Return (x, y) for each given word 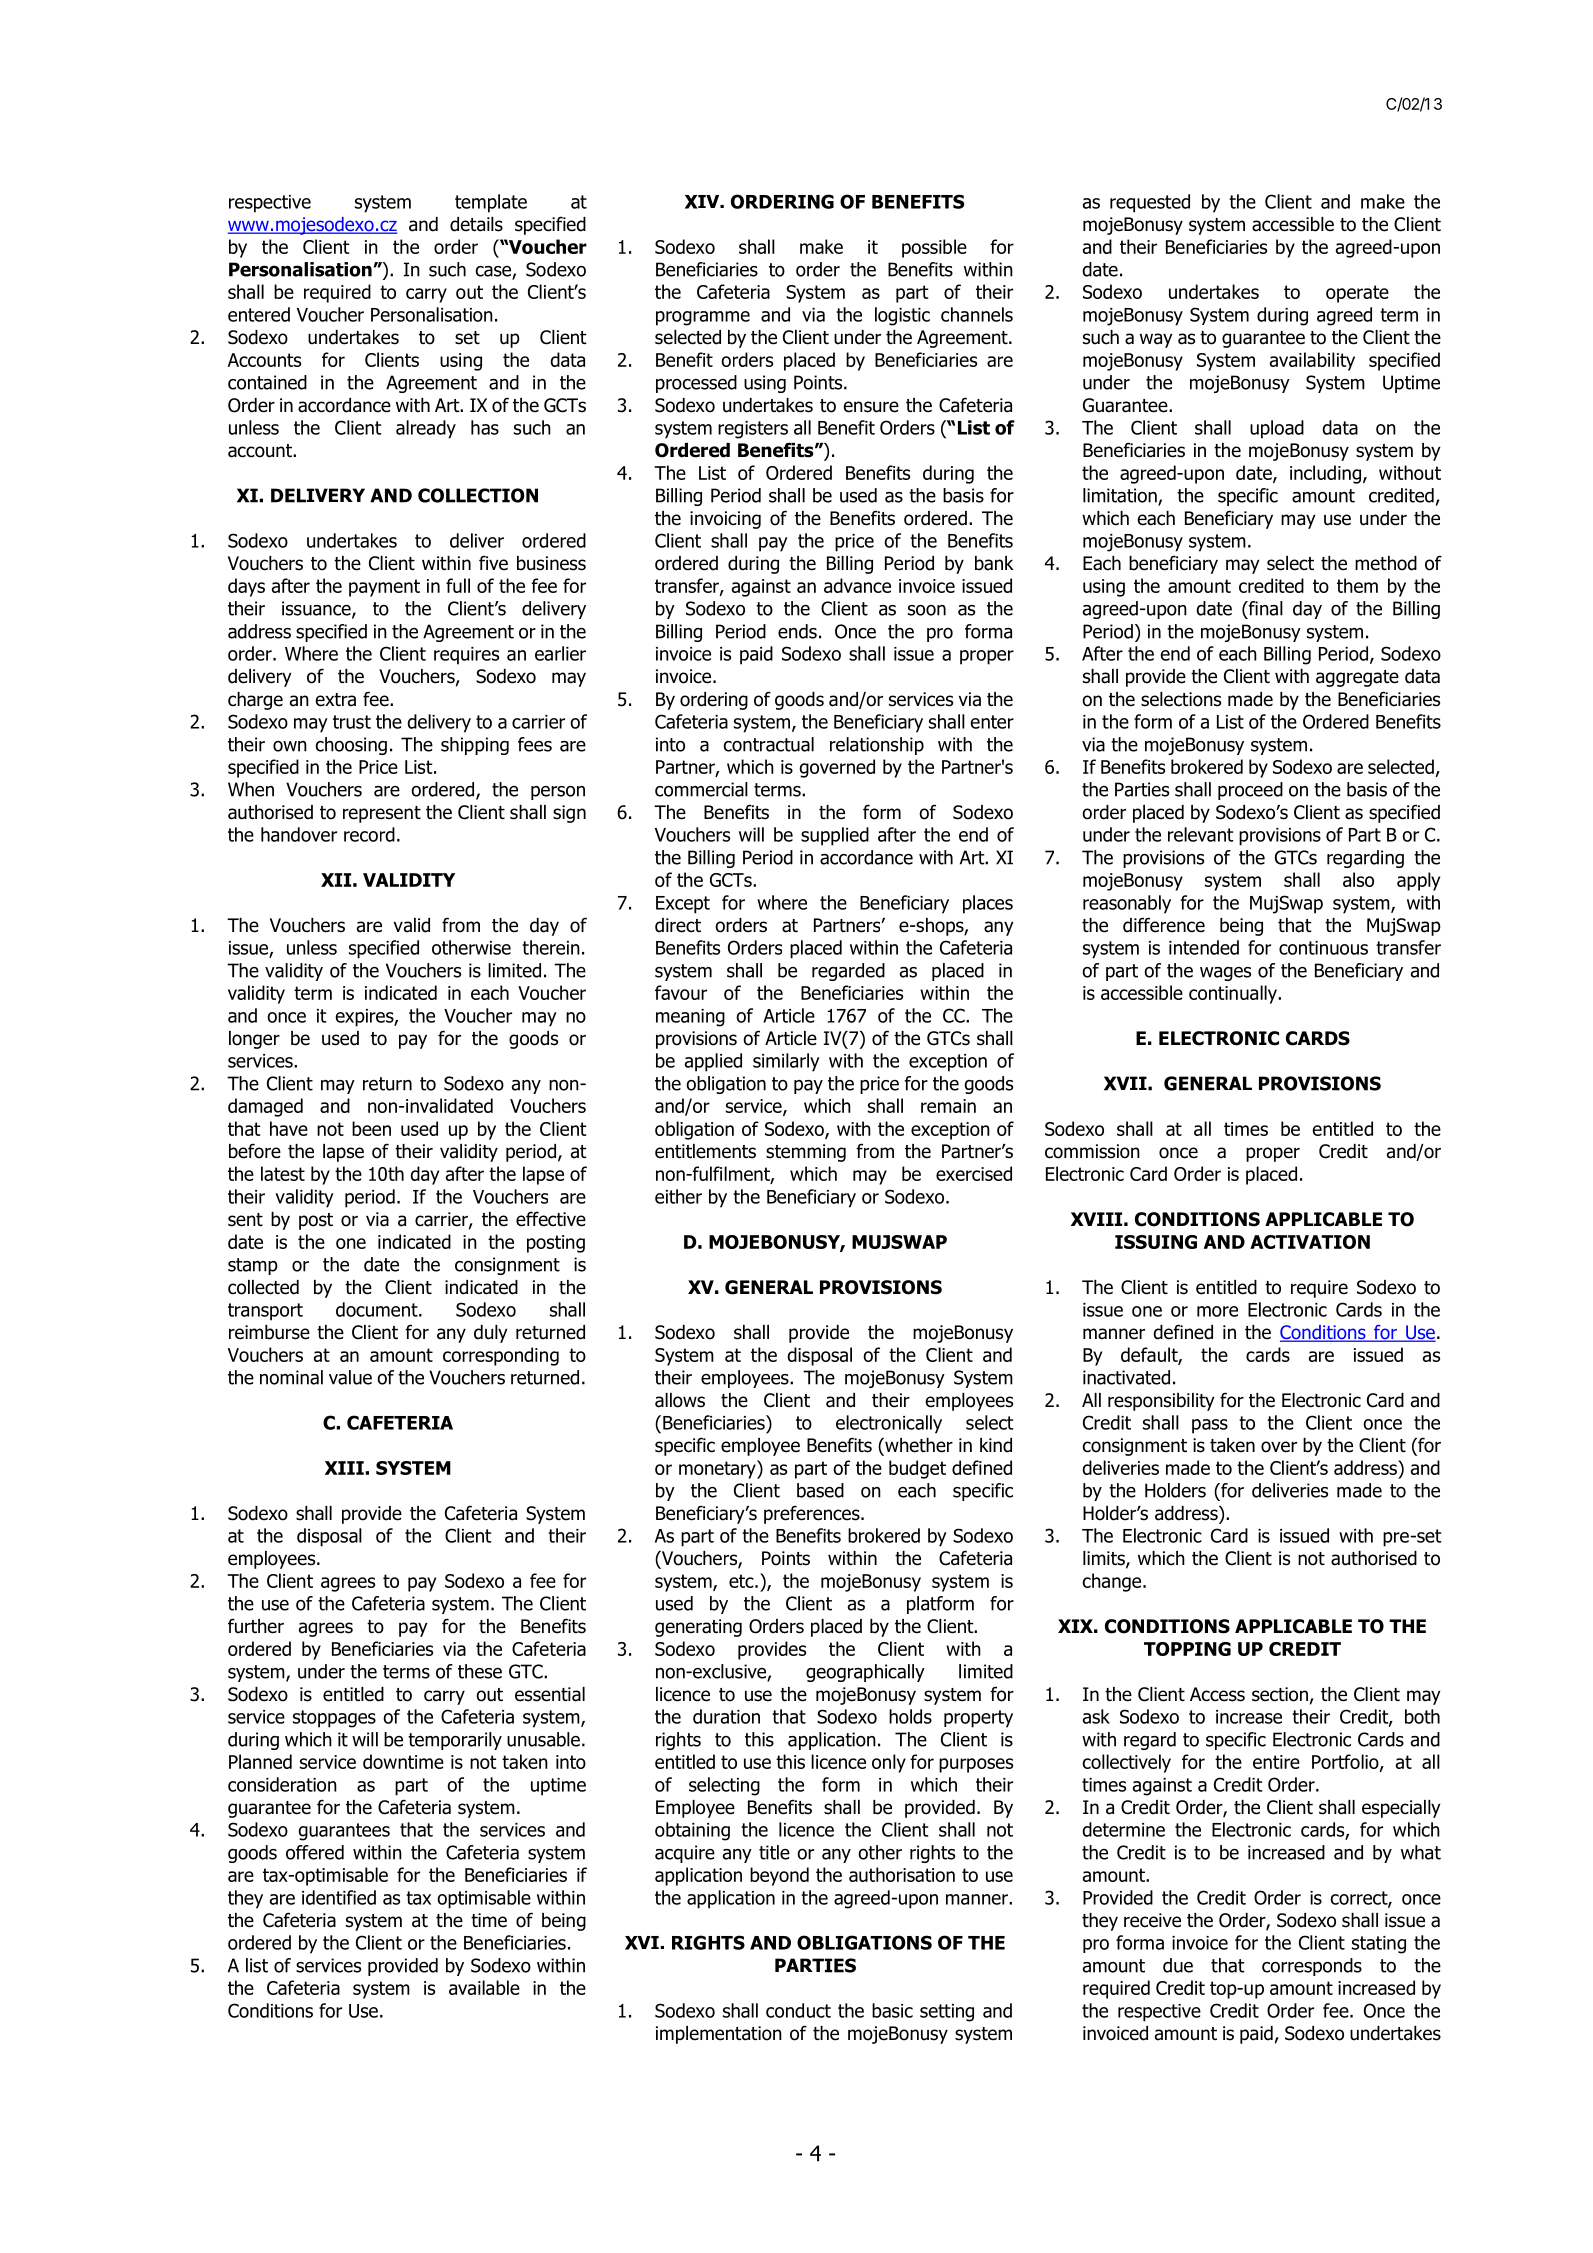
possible (934, 248)
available (484, 1987)
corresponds (1312, 1967)
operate (1357, 294)
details (476, 224)
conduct (798, 2010)
